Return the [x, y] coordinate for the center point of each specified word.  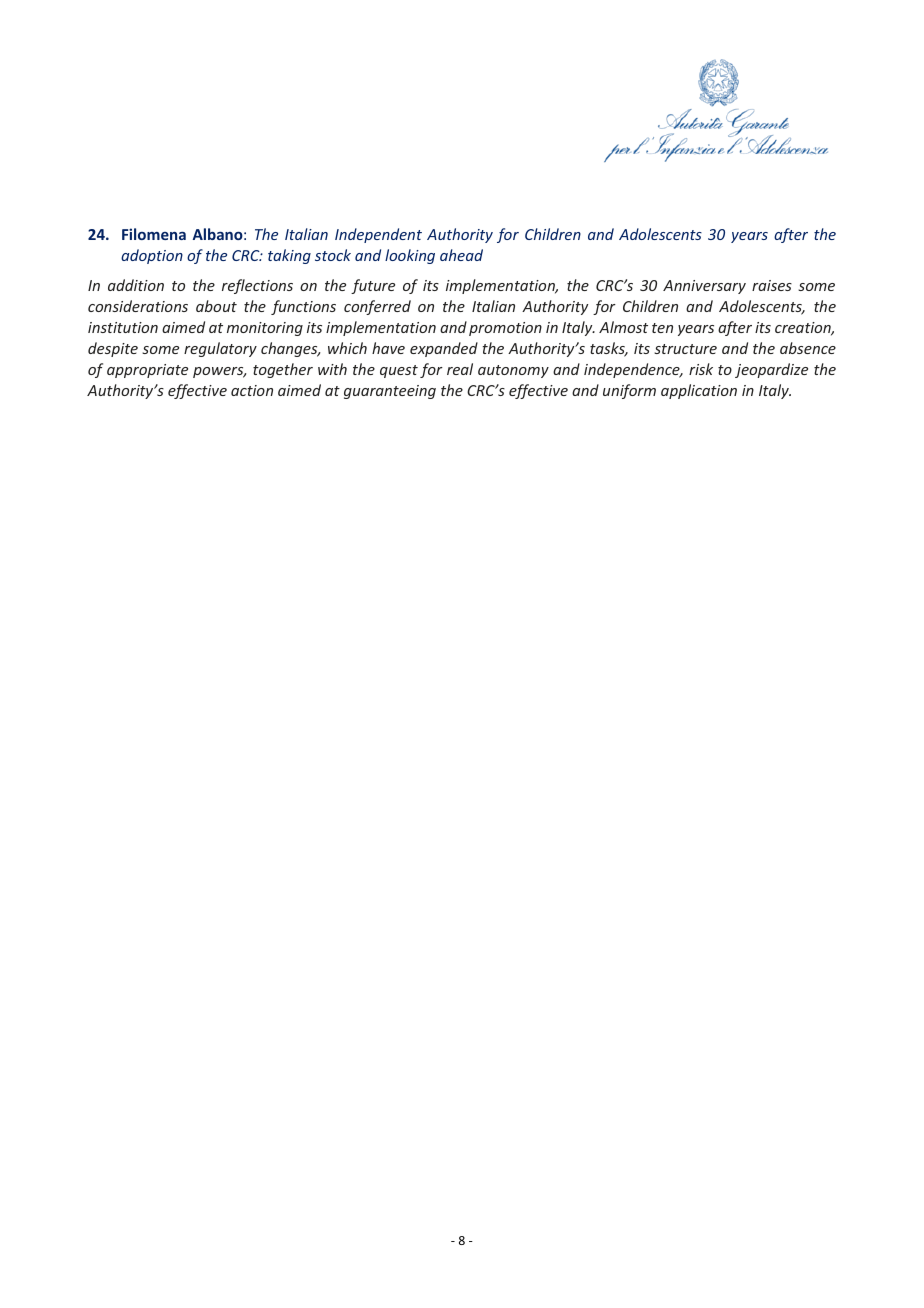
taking [289, 256]
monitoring [265, 329]
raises [772, 285]
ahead [461, 255]
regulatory [220, 349]
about [216, 306]
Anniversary [704, 287]
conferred [377, 307]
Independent [378, 235]
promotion [505, 329]
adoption [152, 256]
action [252, 390]
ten [662, 328]
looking [410, 256]
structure [685, 349]
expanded [444, 349]
